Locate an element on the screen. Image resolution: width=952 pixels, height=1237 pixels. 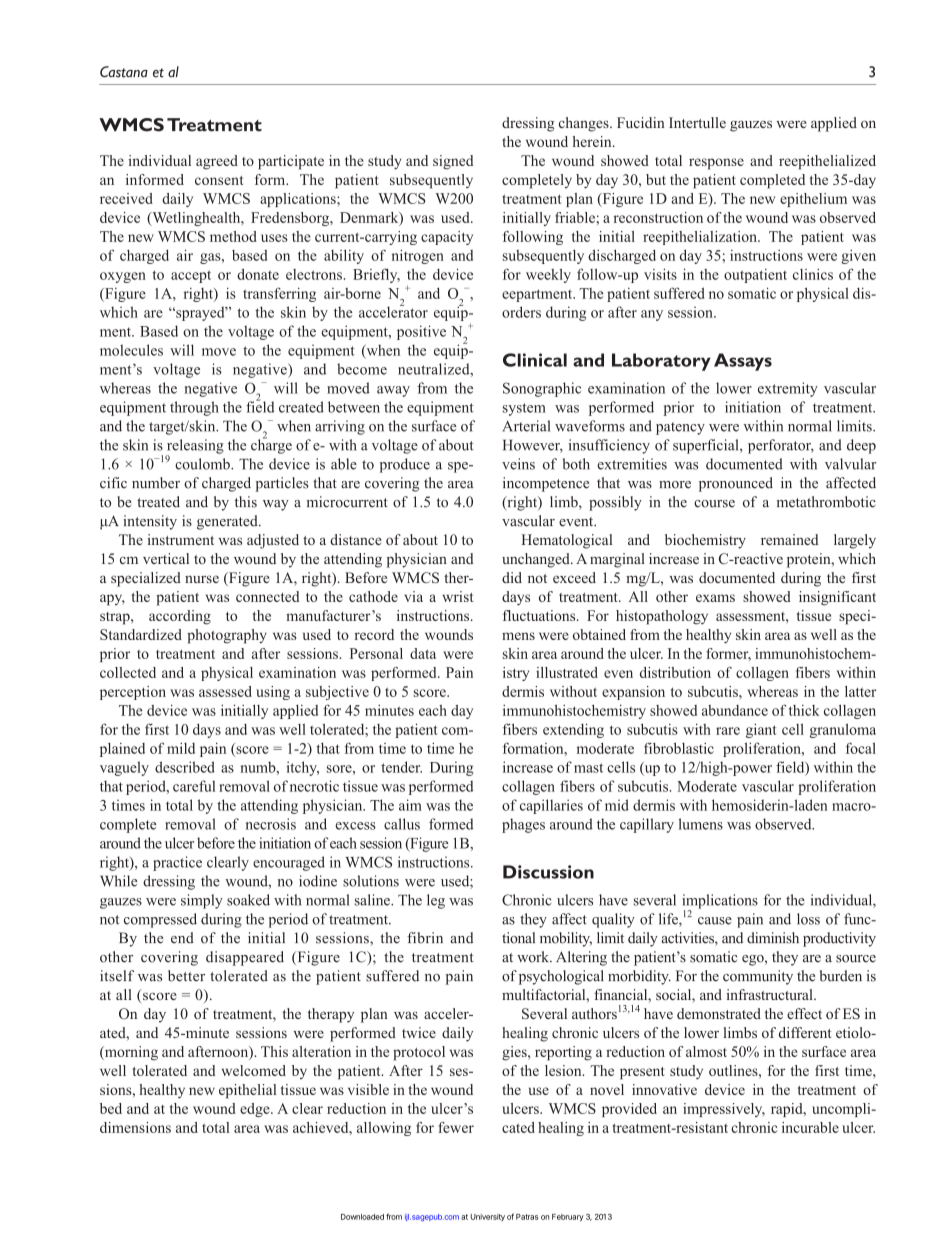
rapid is located at coordinates (788, 1110).
